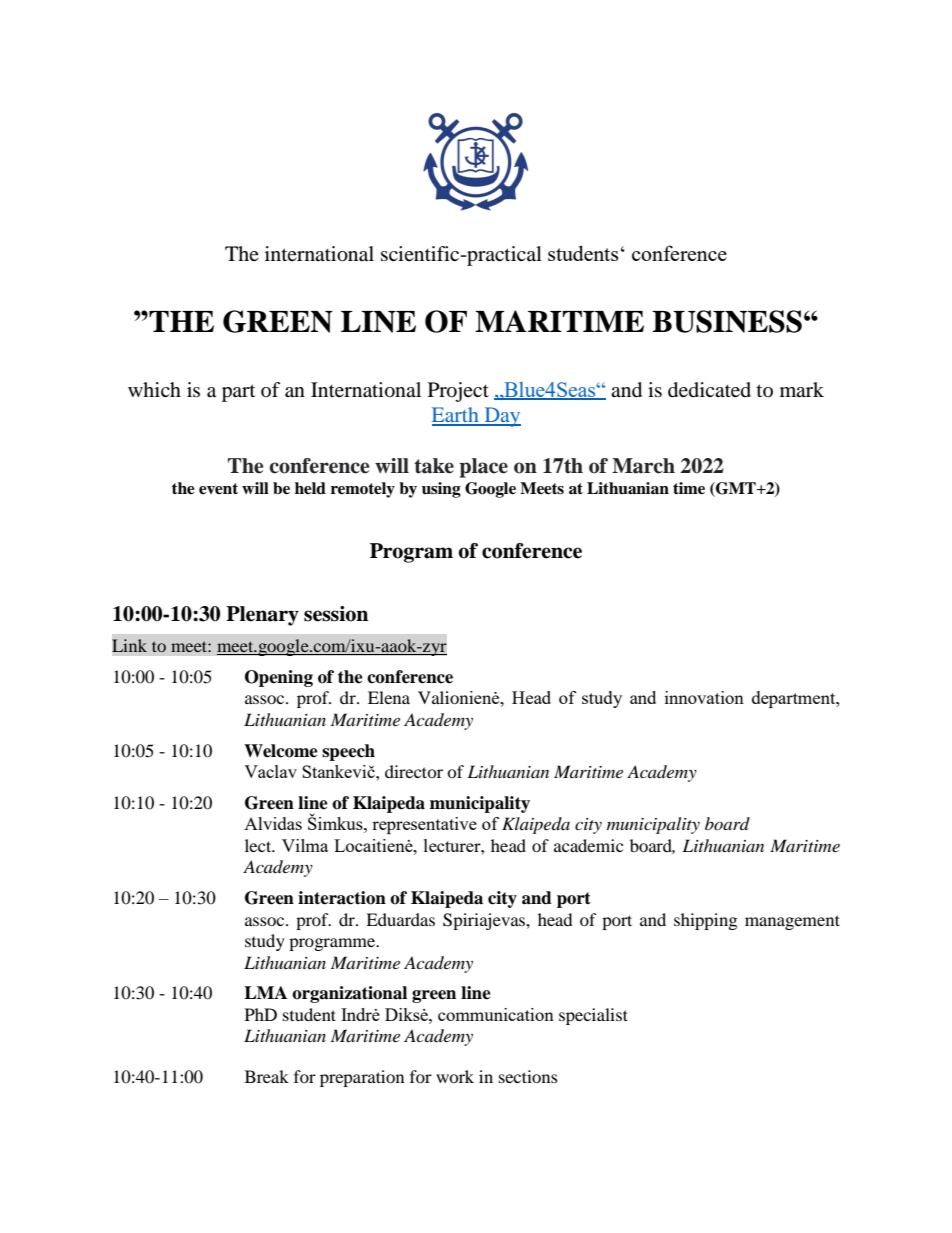 This image has height=1233, width=952. Describe the element at coordinates (727, 321) in the image. I see `BUSINESS` at that location.
